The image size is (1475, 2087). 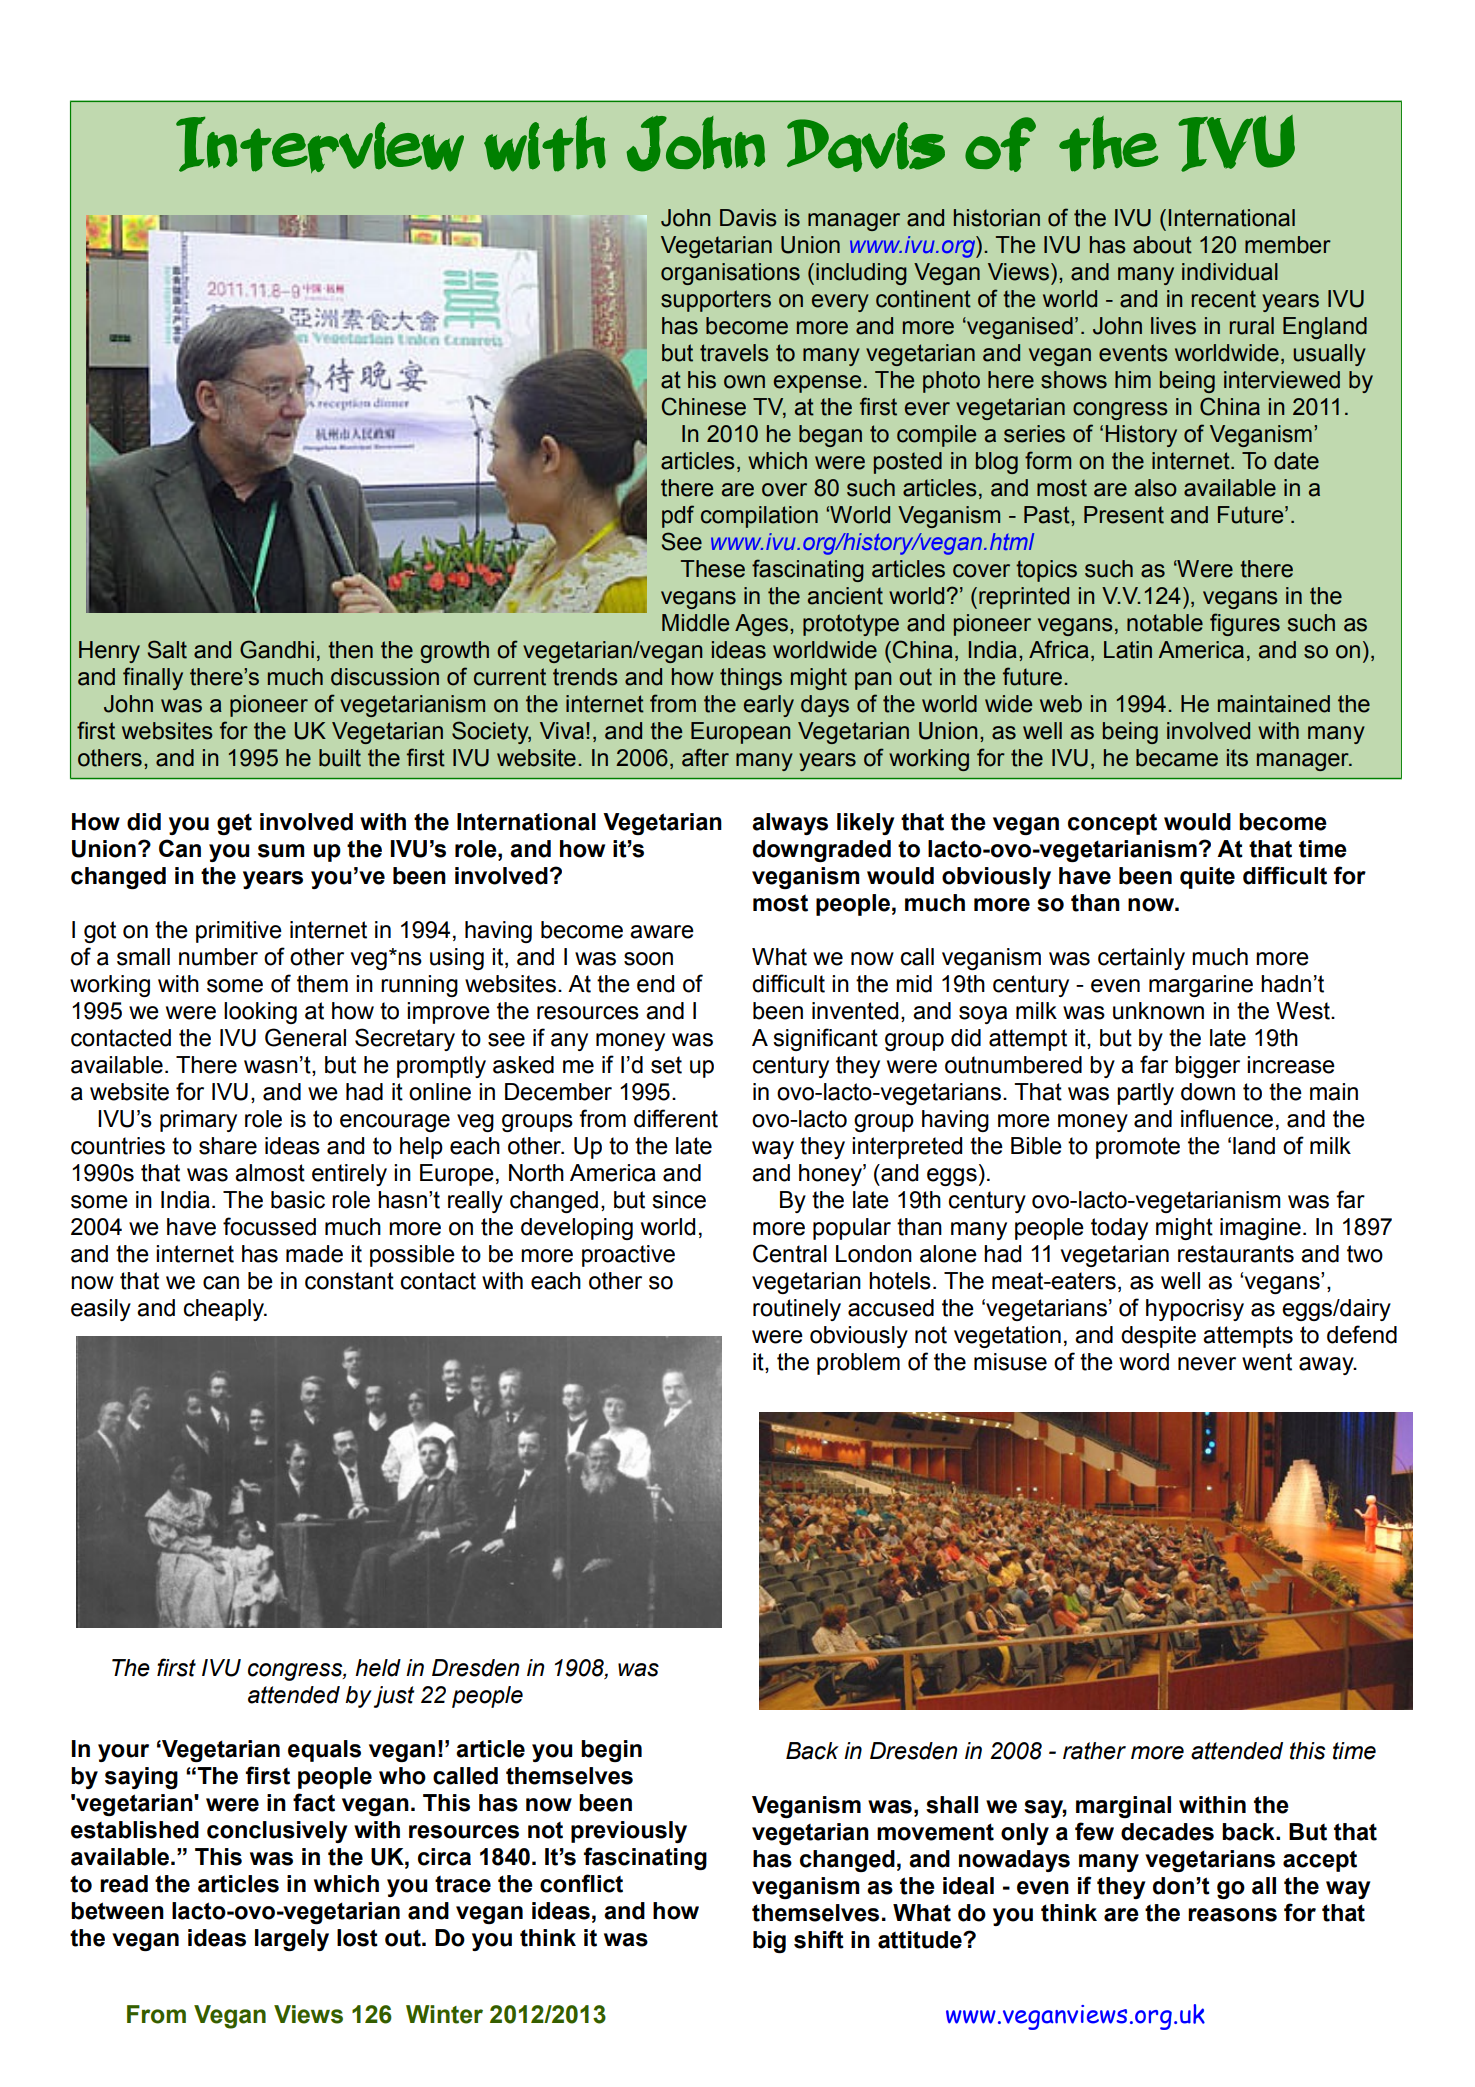 What do you see at coordinates (292, 1940) in the screenshot?
I see `largely` at bounding box center [292, 1940].
